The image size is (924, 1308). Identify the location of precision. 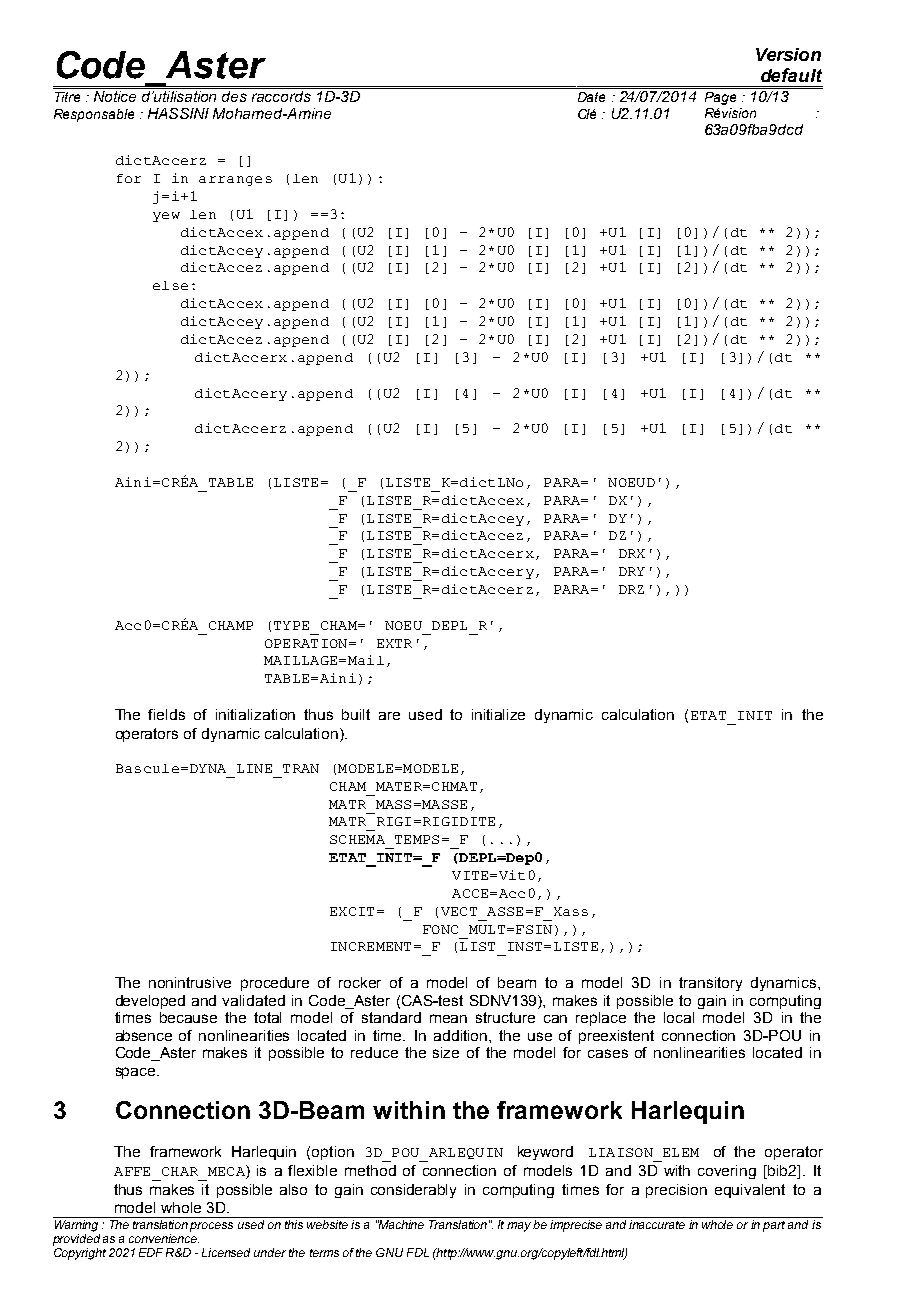
(676, 1191).
